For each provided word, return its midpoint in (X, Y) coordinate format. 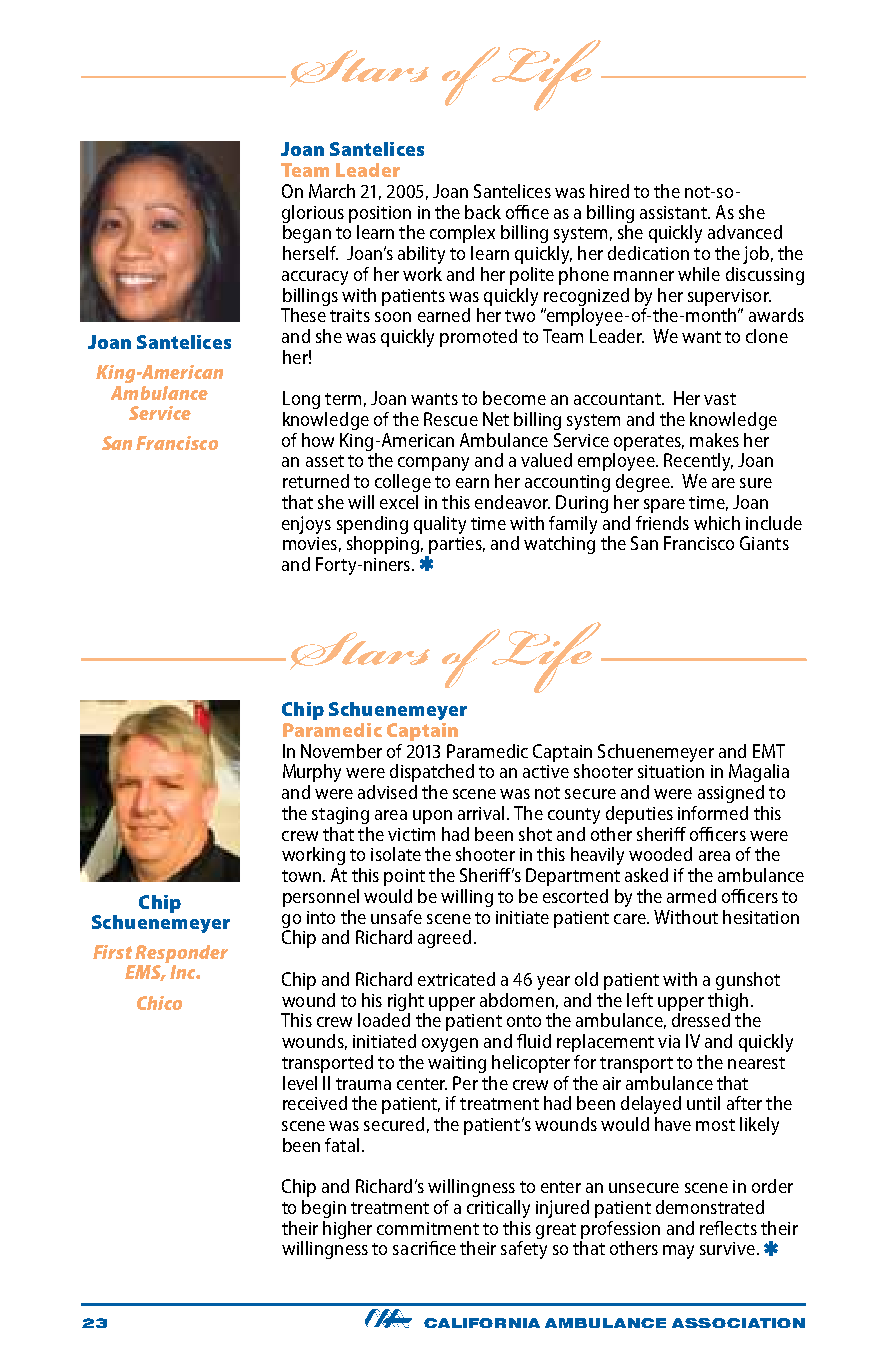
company (433, 464)
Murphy (312, 773)
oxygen (450, 1045)
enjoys (306, 525)
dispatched (432, 773)
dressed (701, 1020)
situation (671, 771)
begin (324, 1209)
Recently (698, 462)
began (307, 234)
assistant (674, 212)
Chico (159, 1003)
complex (462, 234)
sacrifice (424, 1248)
